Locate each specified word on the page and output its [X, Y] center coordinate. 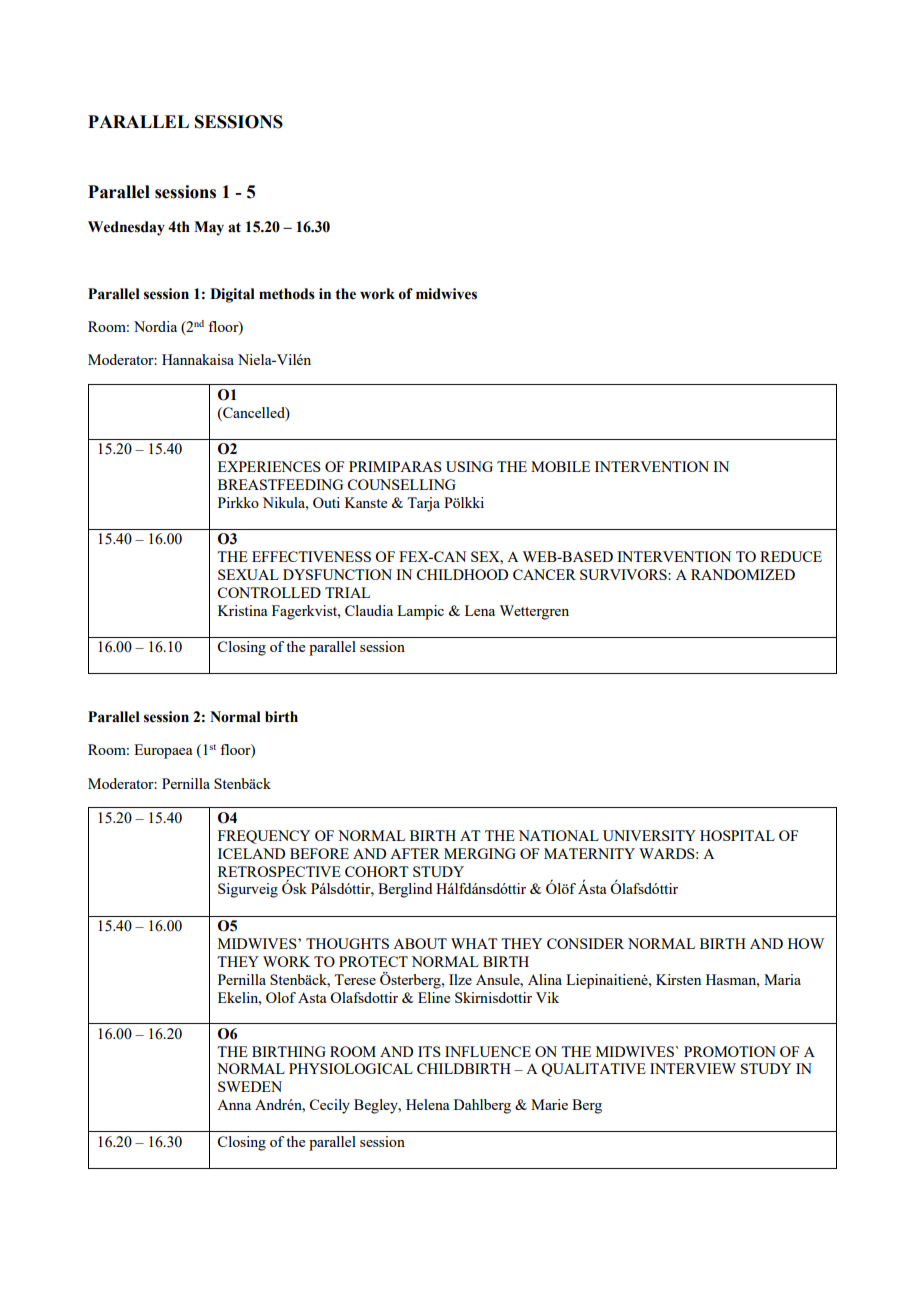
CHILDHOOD [462, 574]
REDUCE [791, 556]
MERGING [480, 853]
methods [287, 294]
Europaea [163, 751]
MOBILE [560, 466]
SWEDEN [250, 1086]
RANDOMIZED [743, 574]
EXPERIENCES [269, 466]
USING [469, 466]
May [209, 228]
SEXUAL [248, 574]
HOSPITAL [737, 835]
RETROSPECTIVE [279, 871]
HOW [806, 943]
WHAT [474, 943]
